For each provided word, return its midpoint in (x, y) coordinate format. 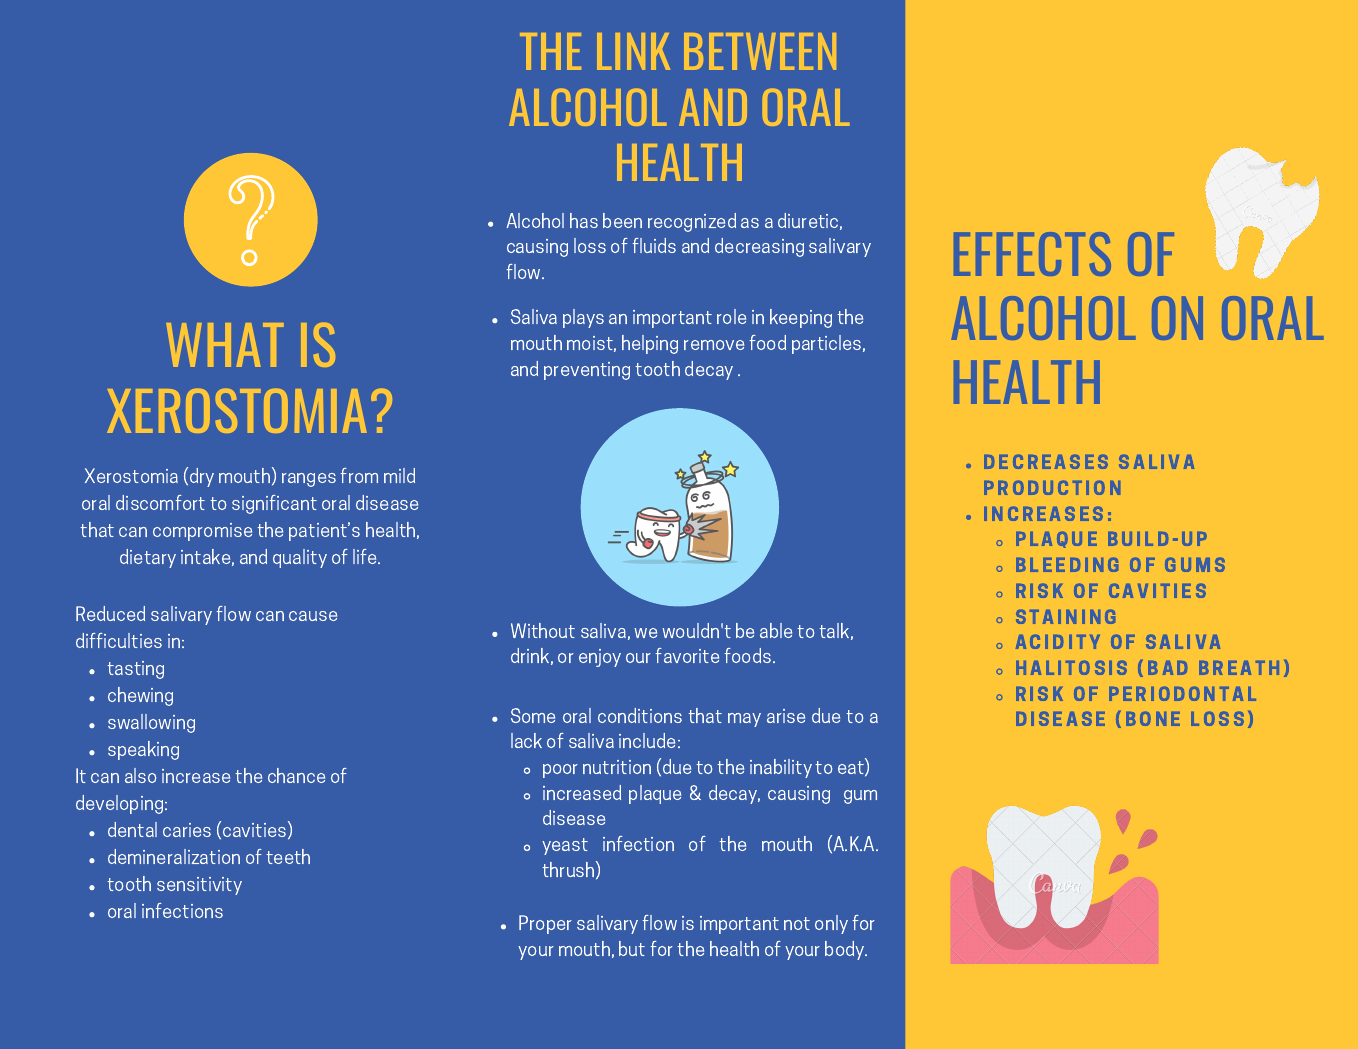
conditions (640, 715)
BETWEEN (760, 51)
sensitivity (199, 886)
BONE (1153, 718)
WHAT (225, 345)
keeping (801, 318)
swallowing (151, 723)
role (731, 316)
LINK (633, 51)
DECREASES (1046, 461)
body (846, 950)
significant (274, 504)
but (632, 948)
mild (399, 475)
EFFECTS (1032, 254)
